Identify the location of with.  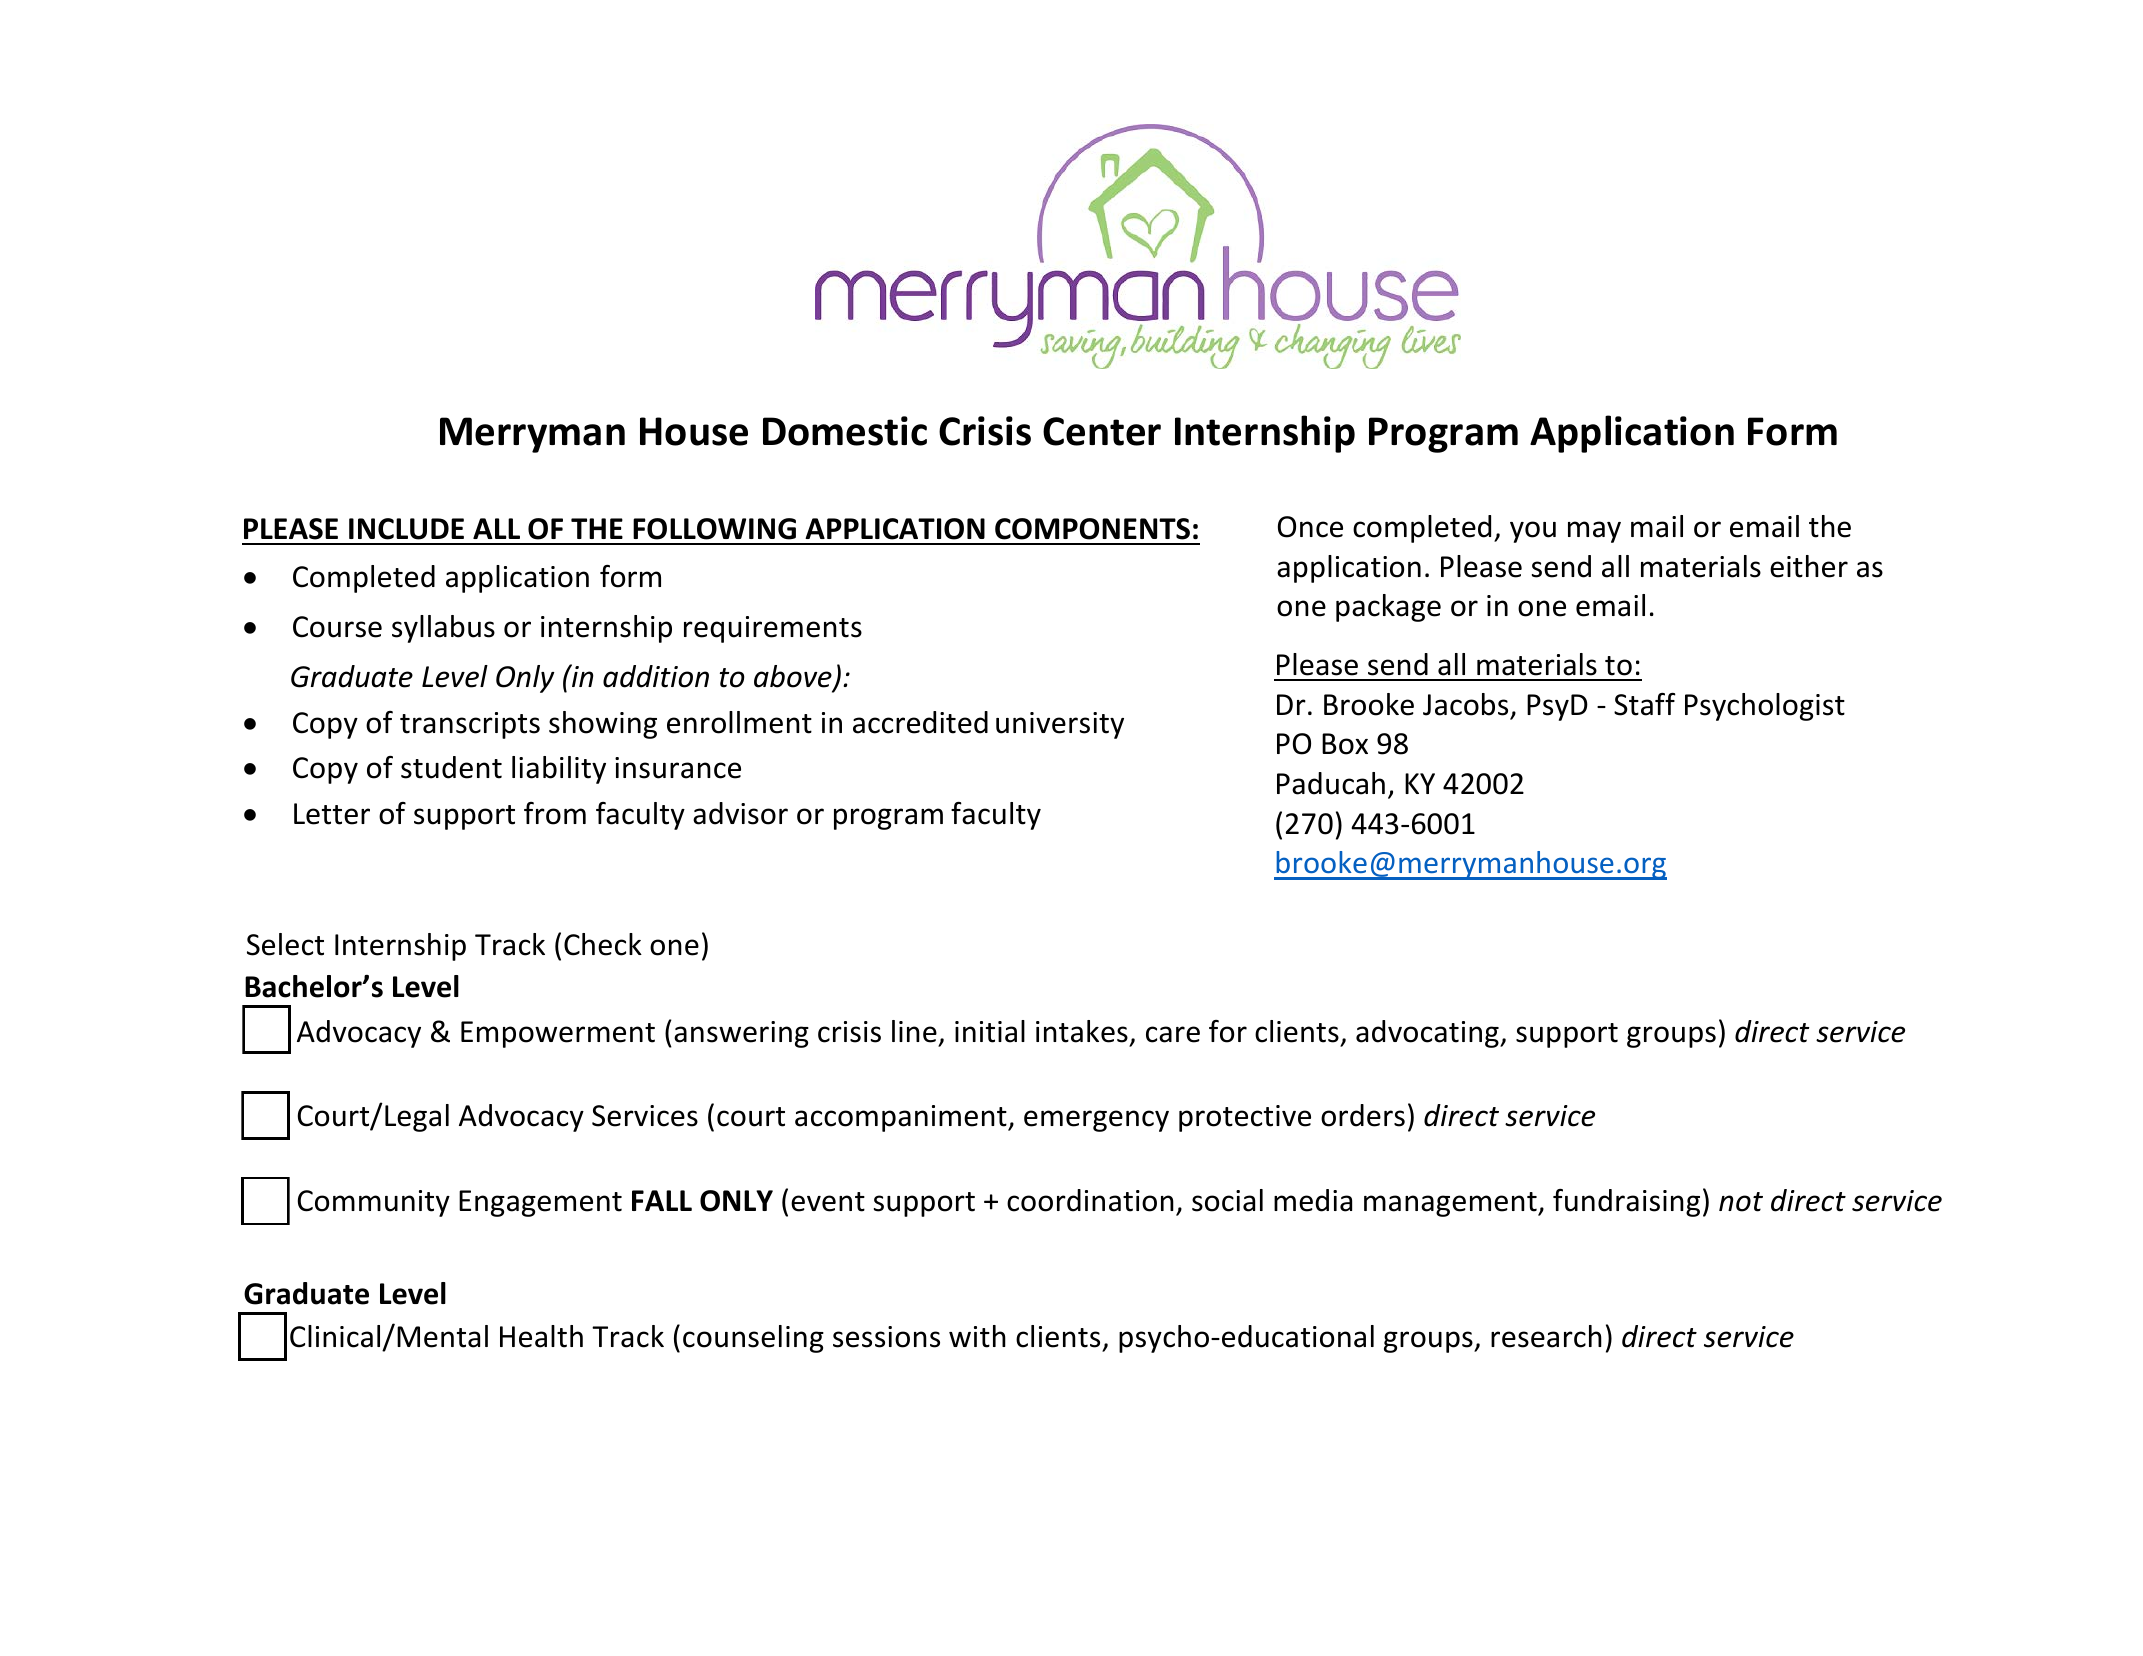
(977, 1336).
